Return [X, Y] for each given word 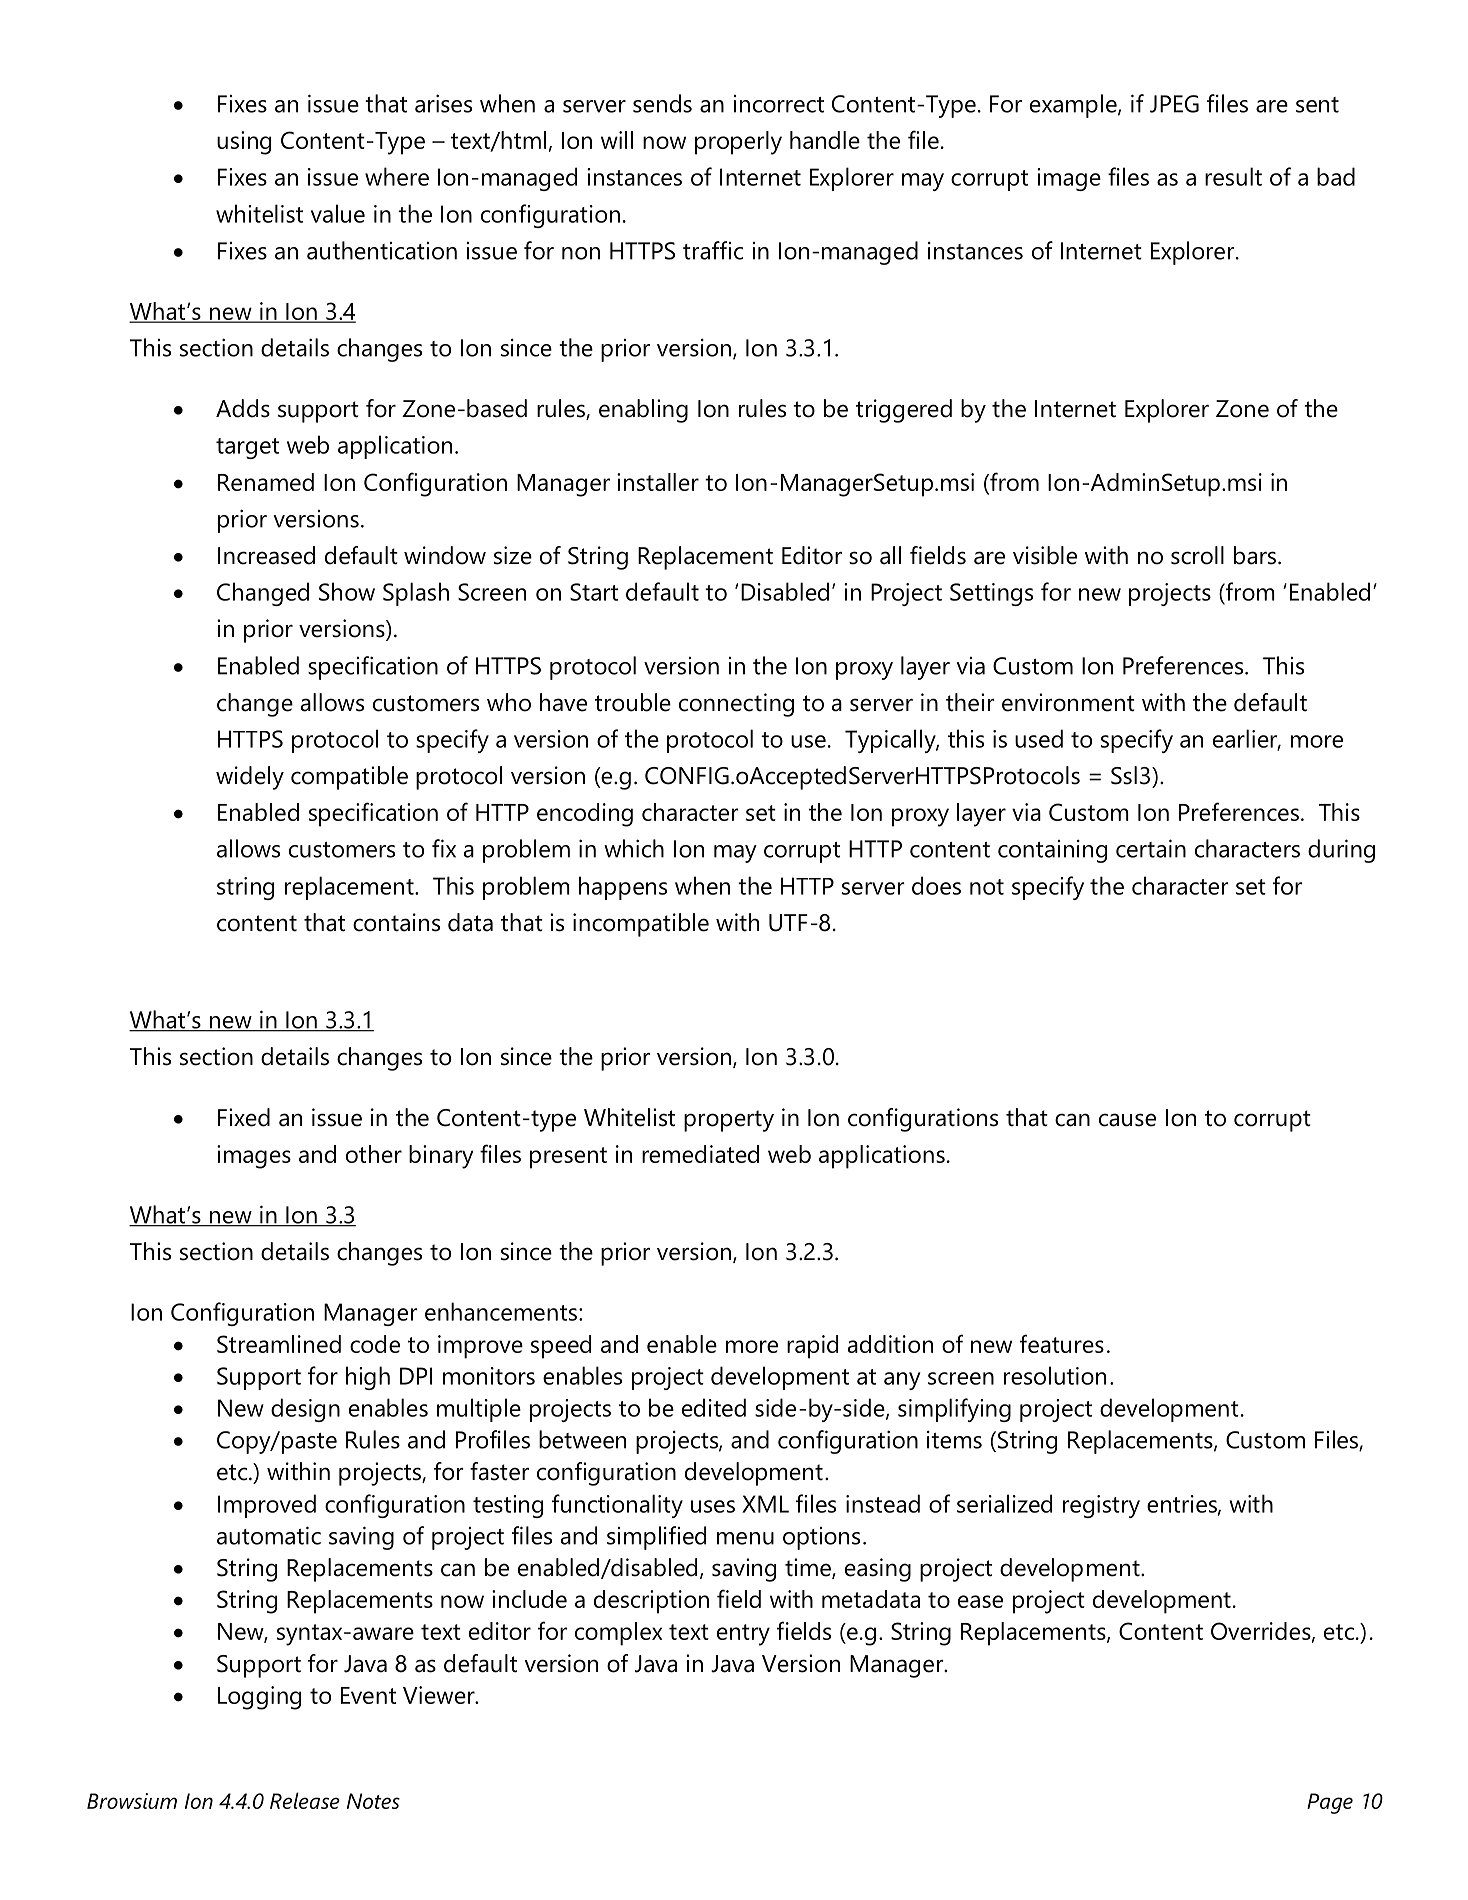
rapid [812, 1347]
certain [1151, 848]
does [936, 885]
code [375, 1344]
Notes [373, 1801]
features [1062, 1343]
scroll [1197, 555]
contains [396, 922]
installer [658, 482]
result [1233, 176]
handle [825, 140]
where [397, 176]
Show [347, 591]
